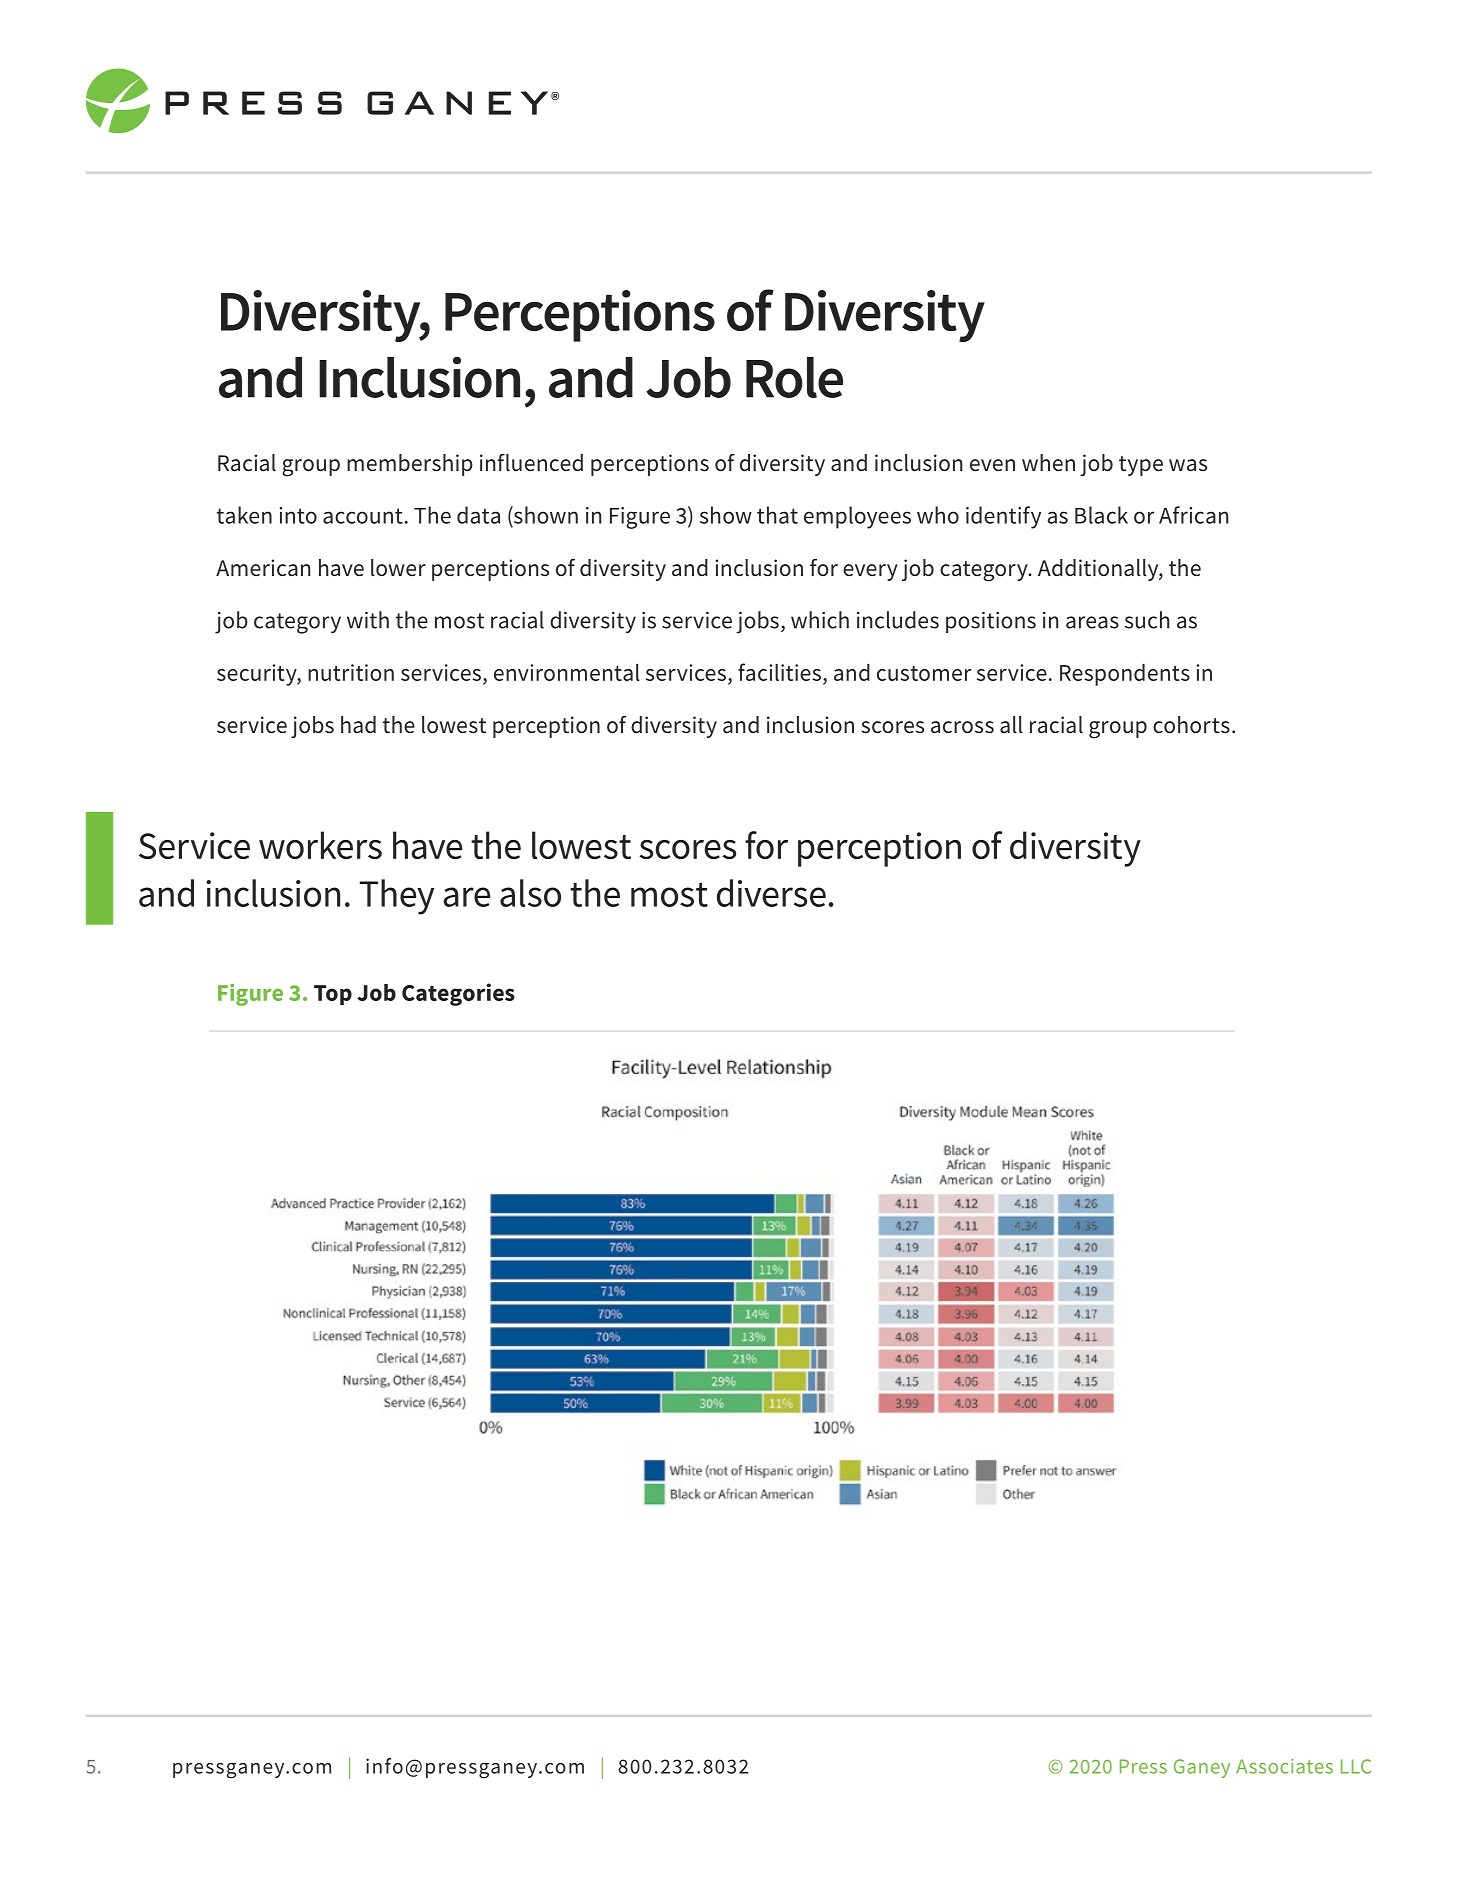  What do you see at coordinates (771, 893) in the document?
I see `diverse` at bounding box center [771, 893].
